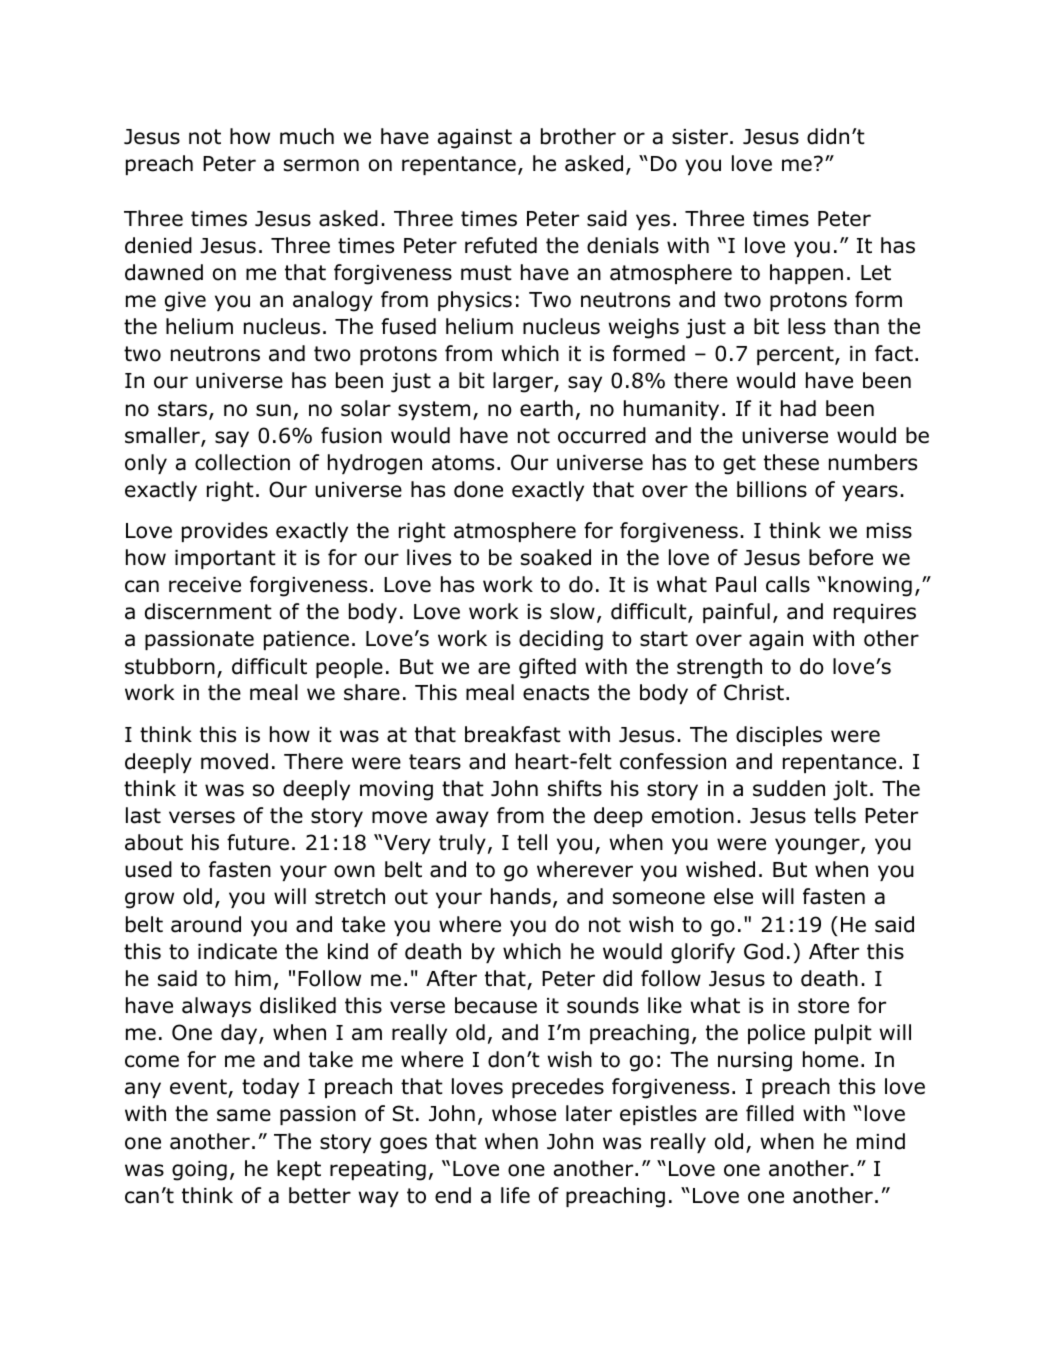 The width and height of the document is (1055, 1365). Describe the element at coordinates (515, 1195) in the document. I see `life` at that location.
